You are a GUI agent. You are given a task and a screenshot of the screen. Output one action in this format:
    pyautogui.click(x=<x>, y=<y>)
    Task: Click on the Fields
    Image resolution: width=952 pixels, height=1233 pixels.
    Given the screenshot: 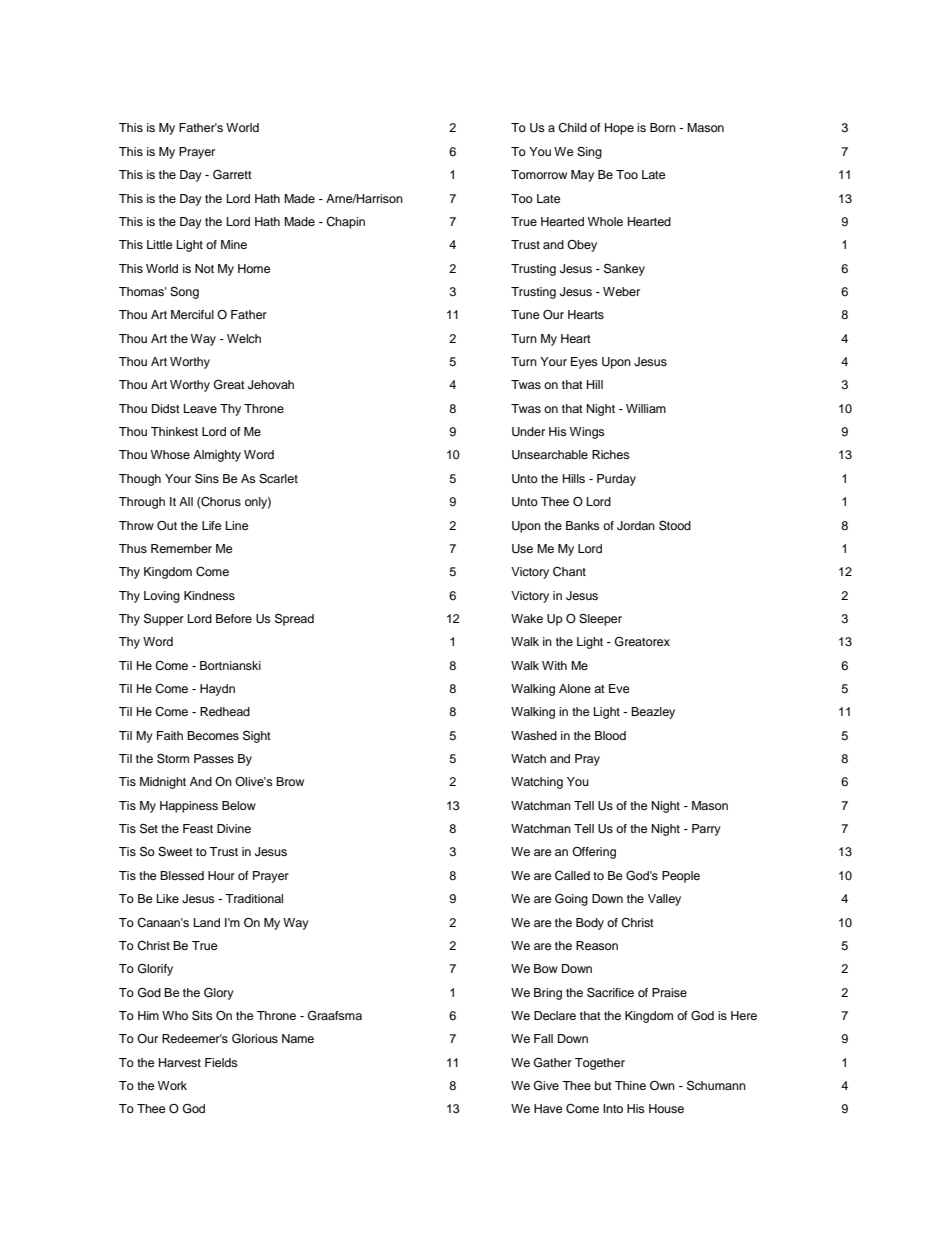 What is the action you would take?
    pyautogui.click(x=221, y=1062)
